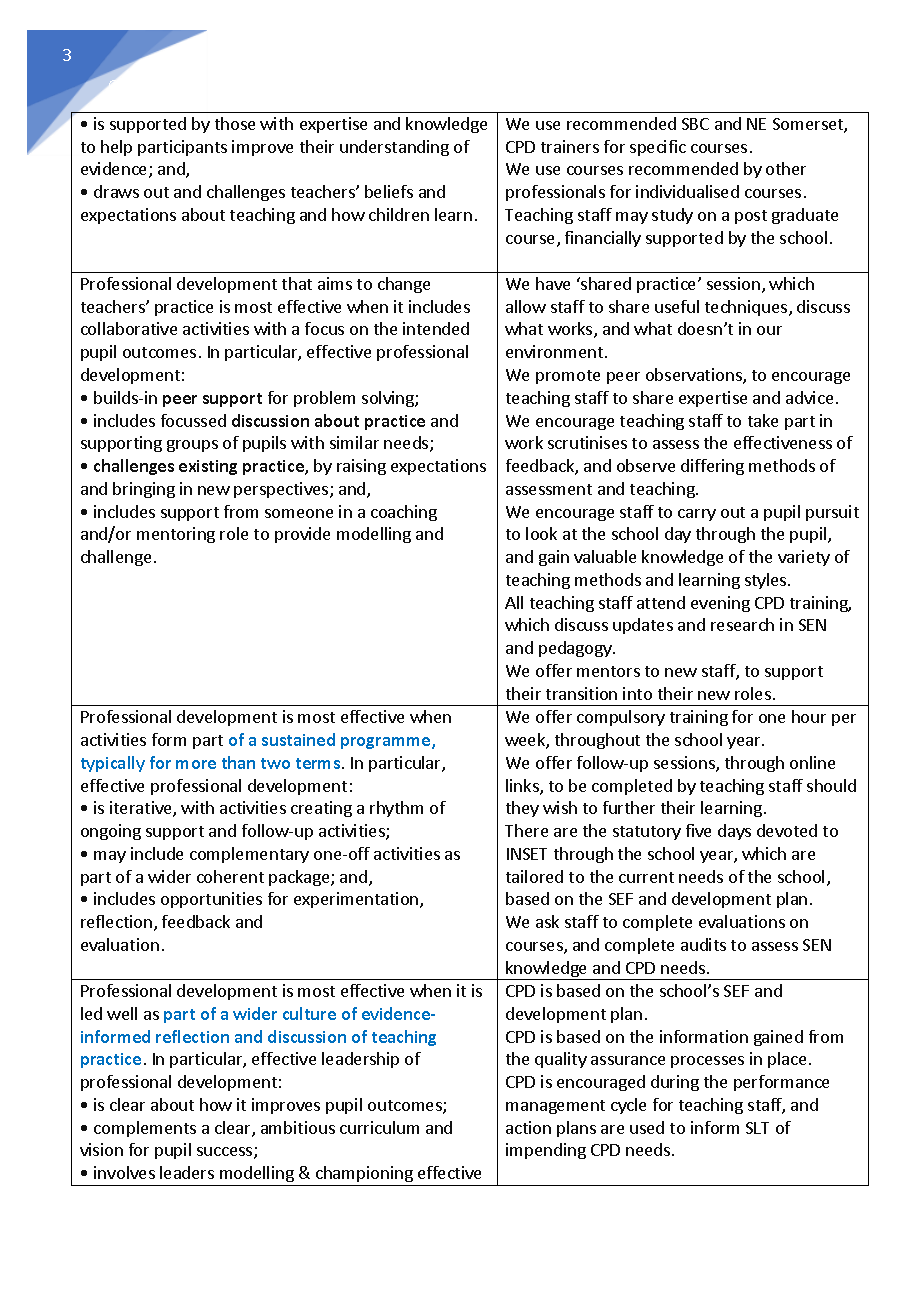 The width and height of the image is (924, 1308). Describe the element at coordinates (786, 168) in the image. I see `other` at that location.
